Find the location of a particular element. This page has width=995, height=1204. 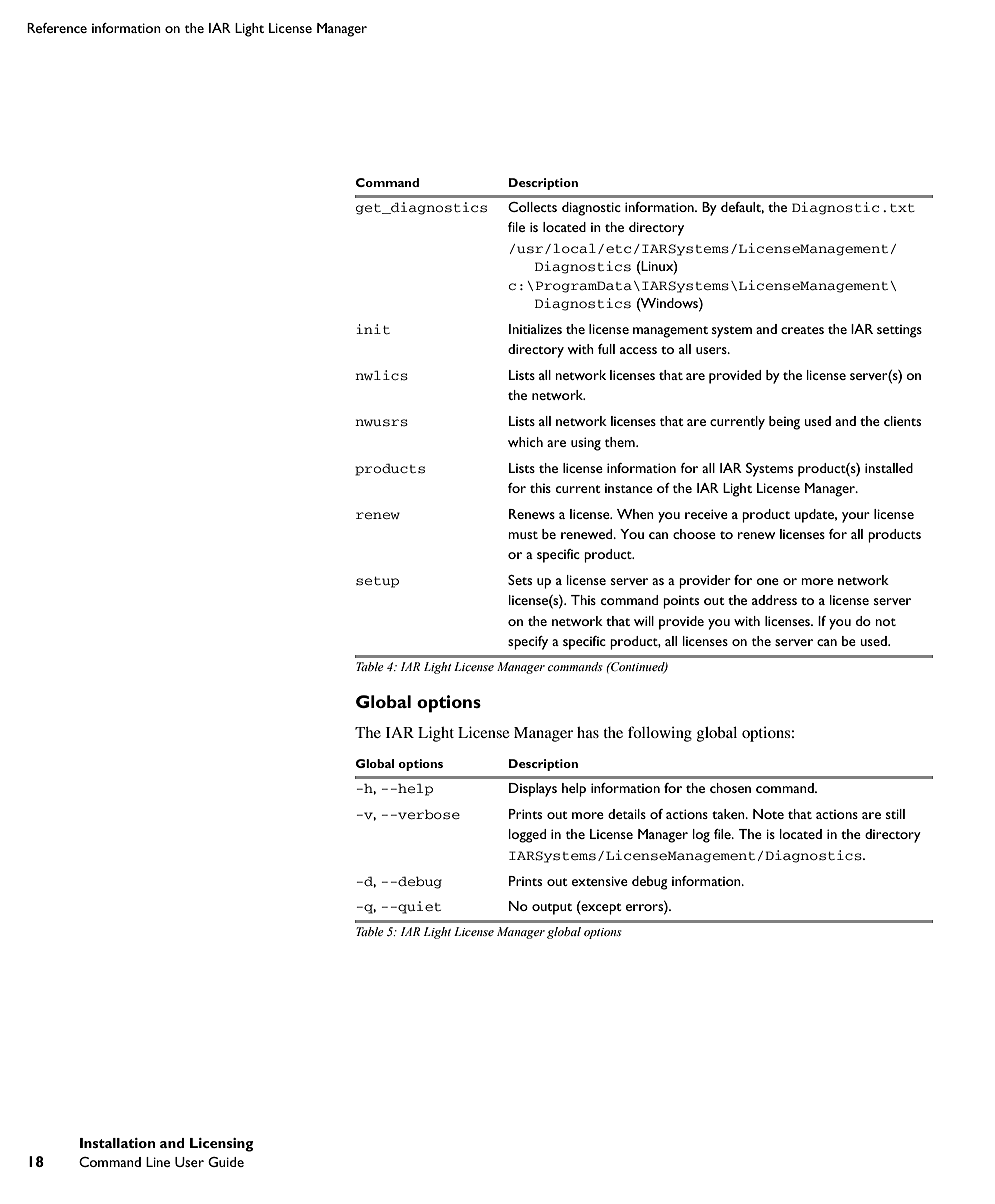

creates is located at coordinates (802, 330).
